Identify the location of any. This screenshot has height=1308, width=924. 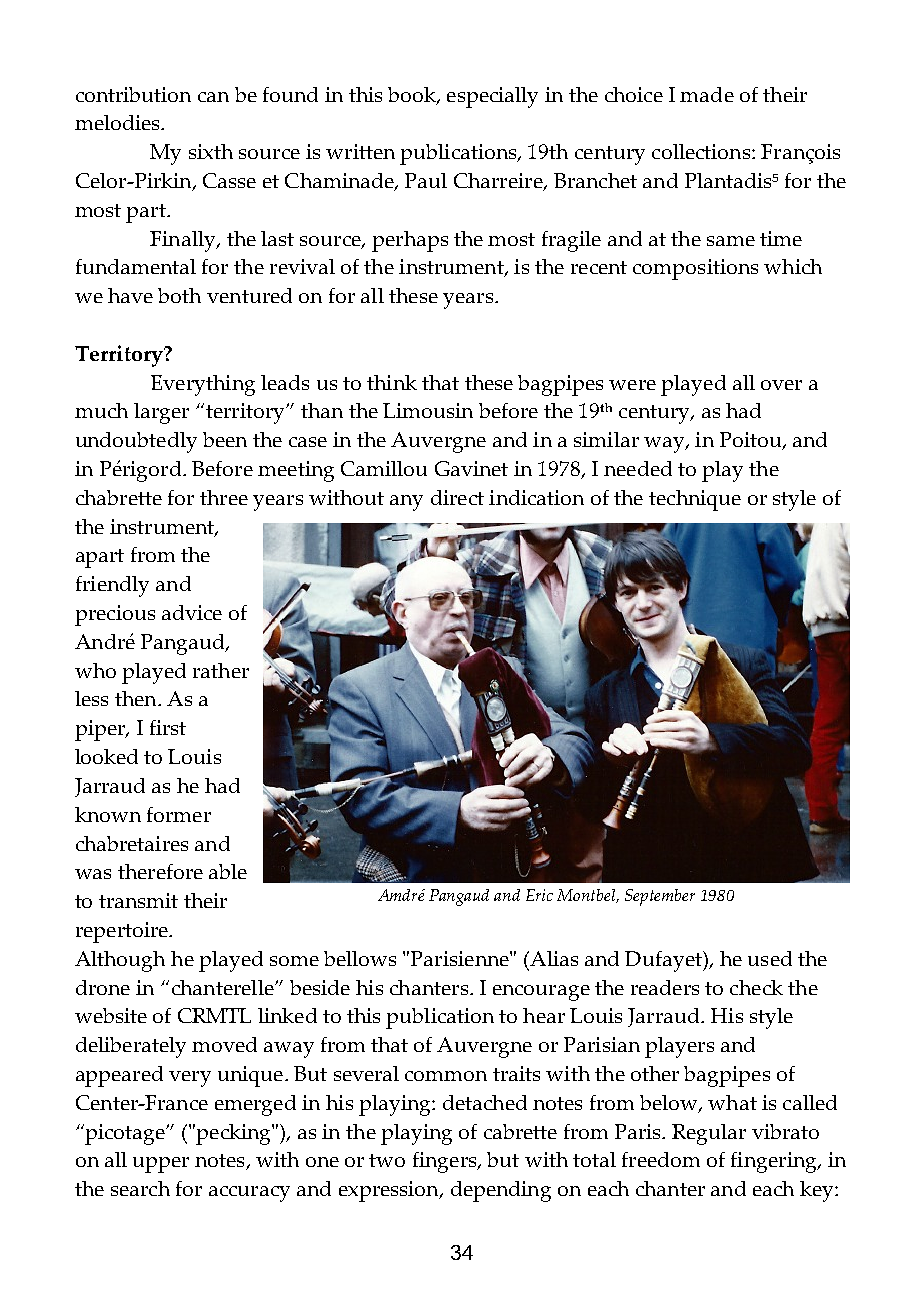
(406, 503).
